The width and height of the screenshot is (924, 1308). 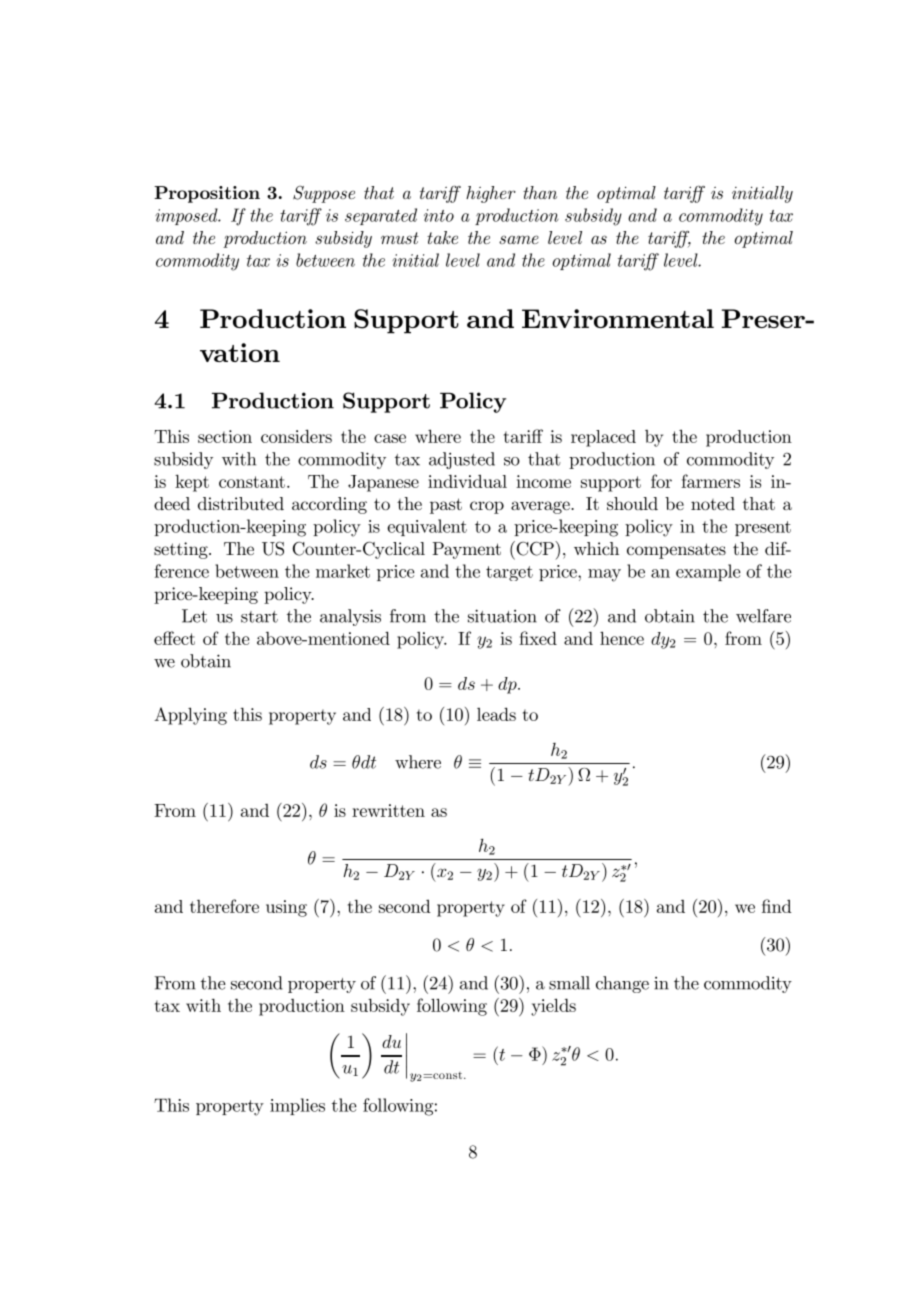 I want to click on implies, so click(x=297, y=1106).
